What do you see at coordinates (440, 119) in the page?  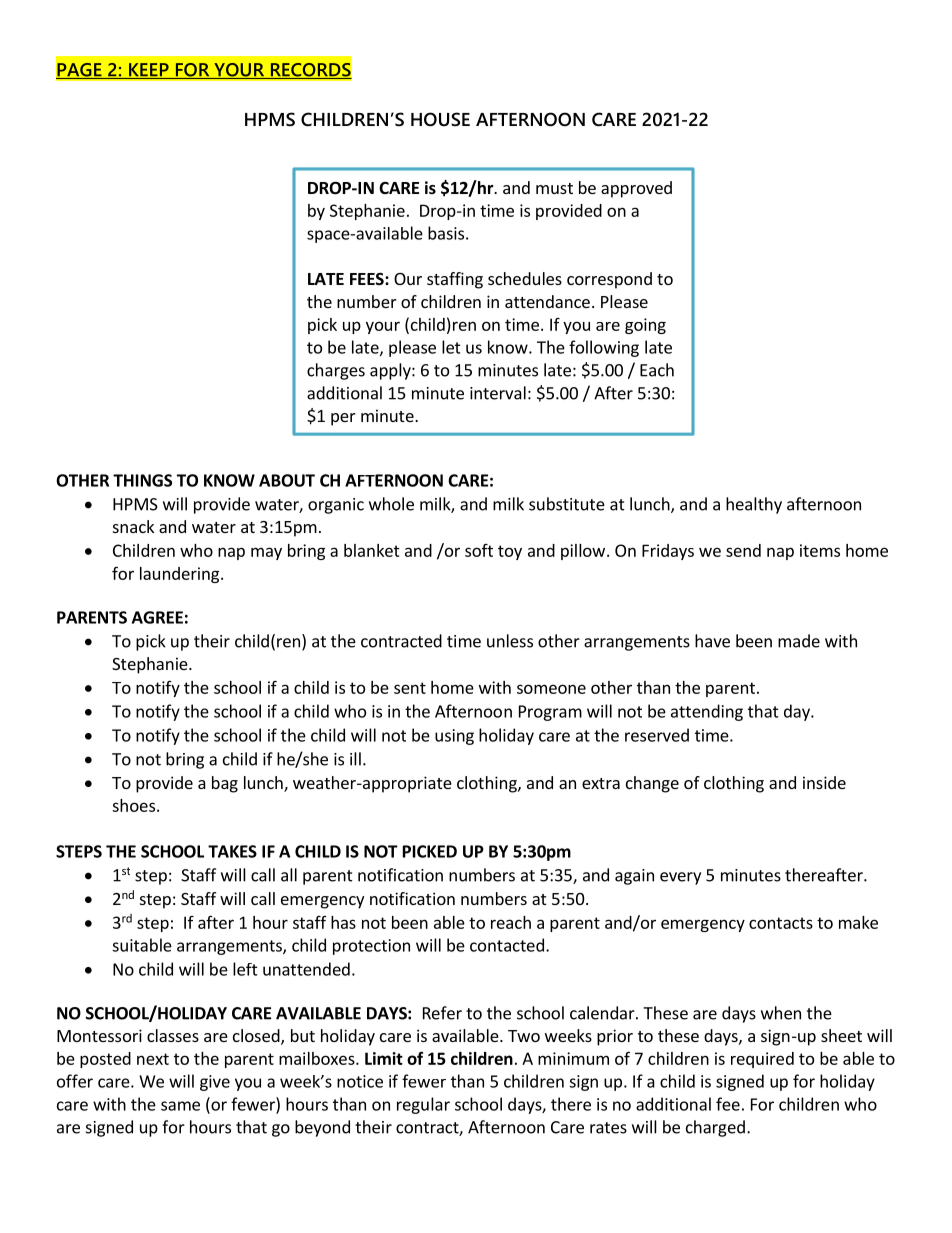 I see `HOUSE` at bounding box center [440, 119].
